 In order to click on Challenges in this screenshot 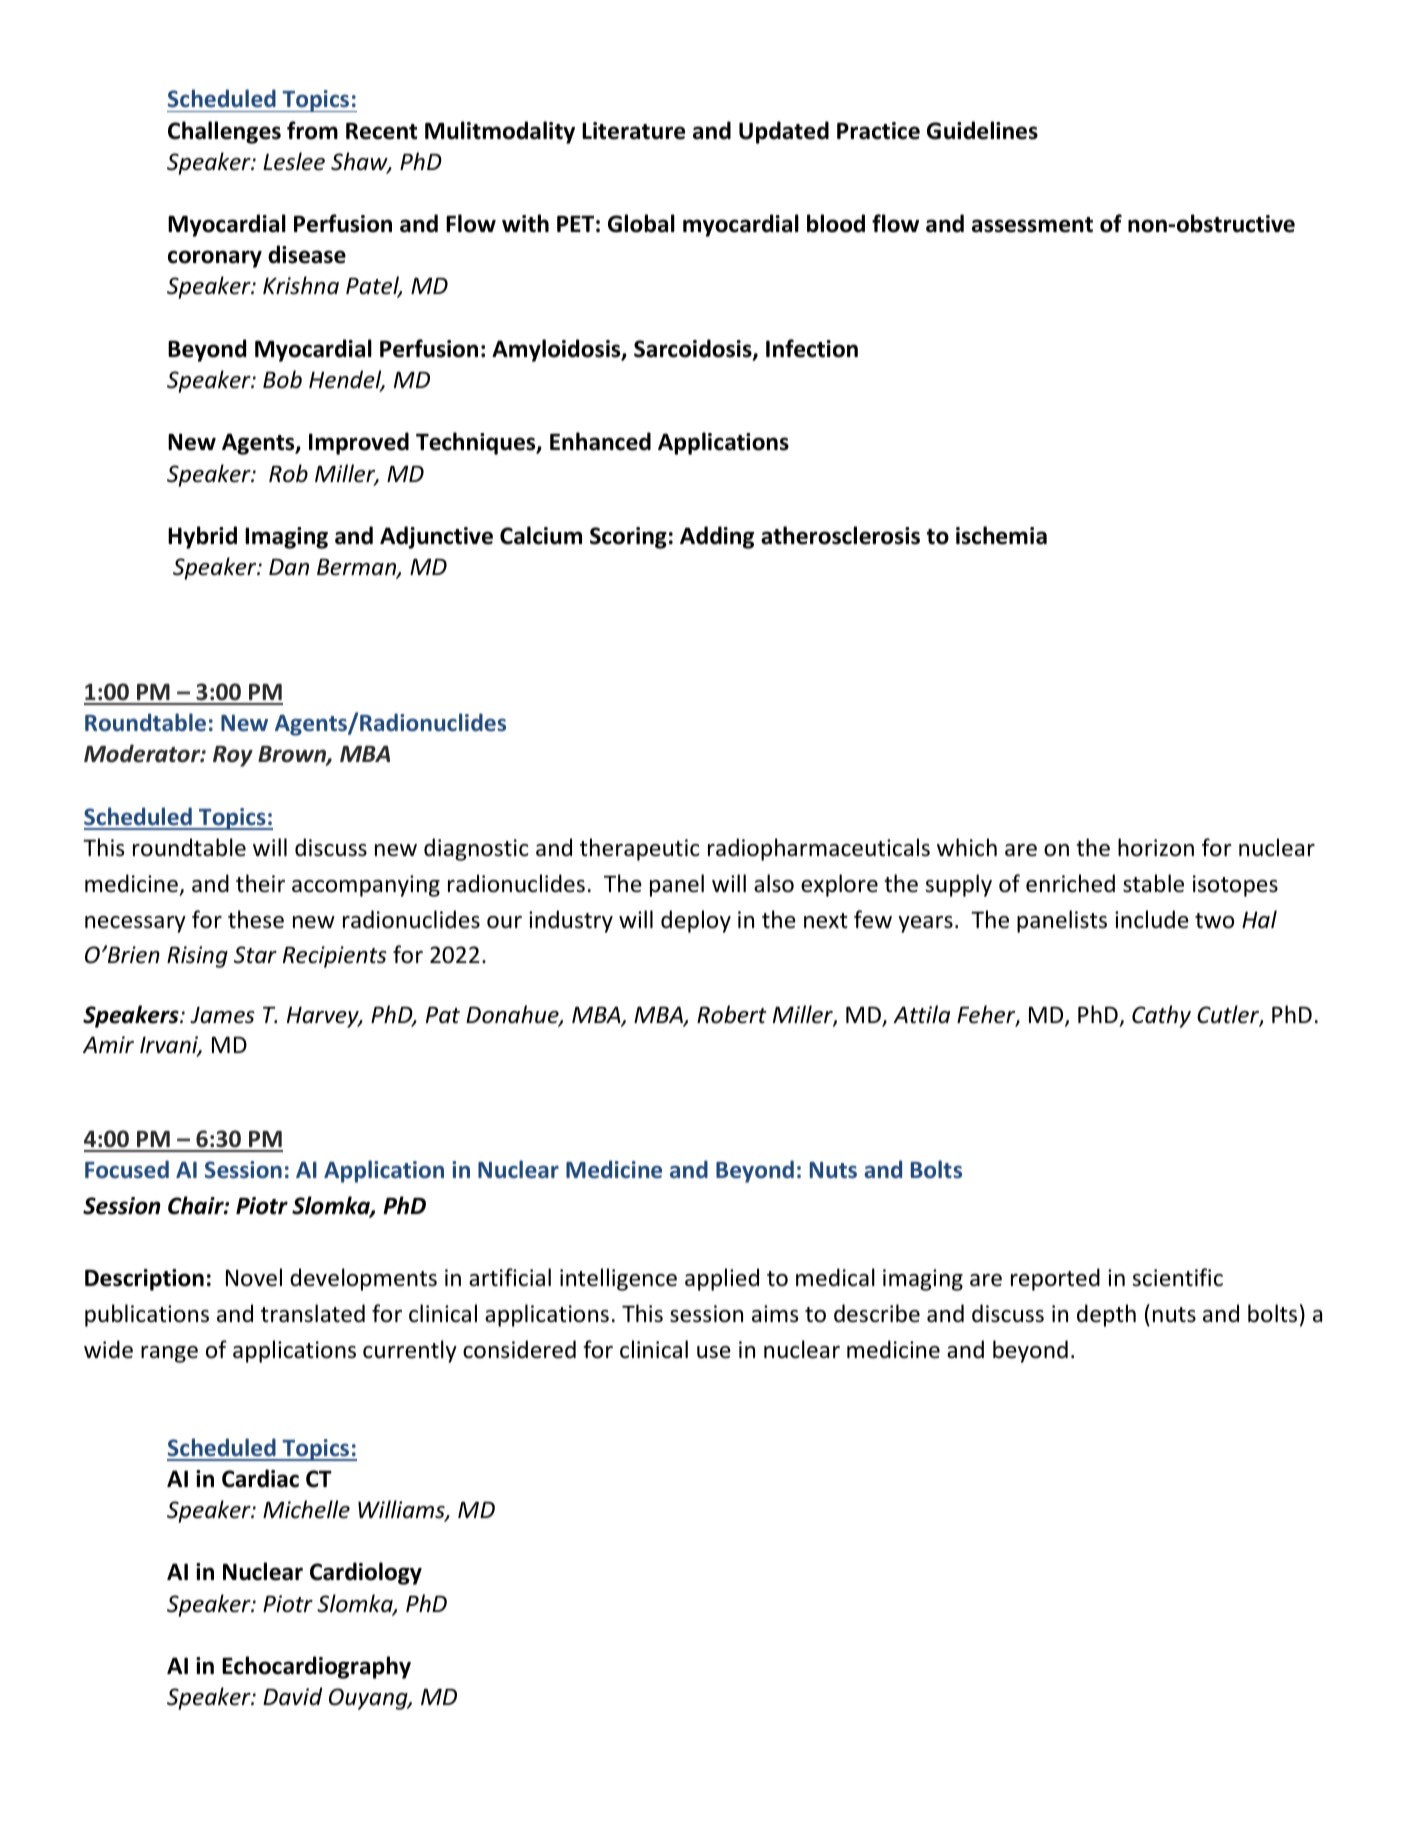, I will do `click(224, 132)`.
